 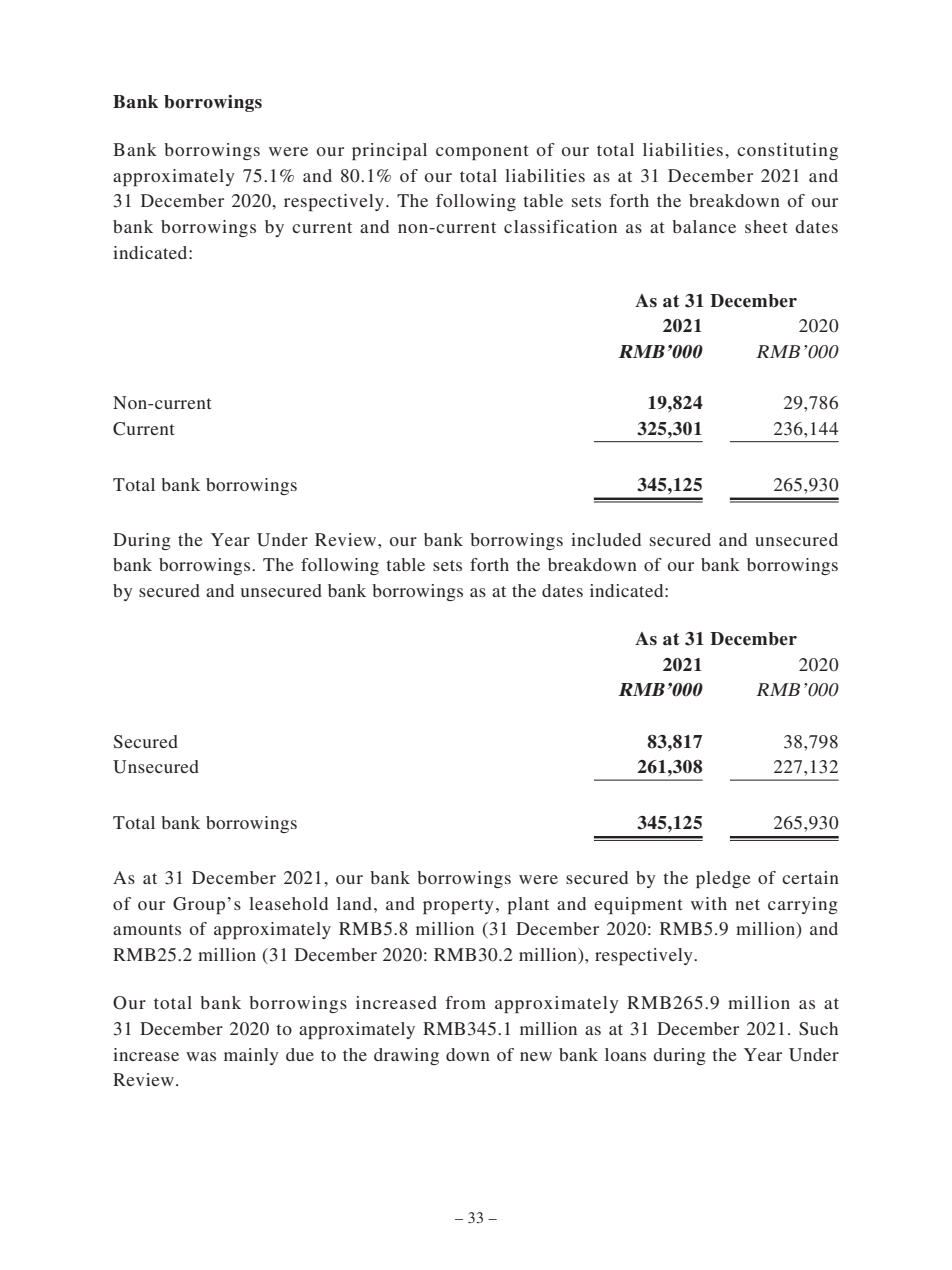 What do you see at coordinates (288, 903) in the screenshot?
I see `leasehold` at bounding box center [288, 903].
